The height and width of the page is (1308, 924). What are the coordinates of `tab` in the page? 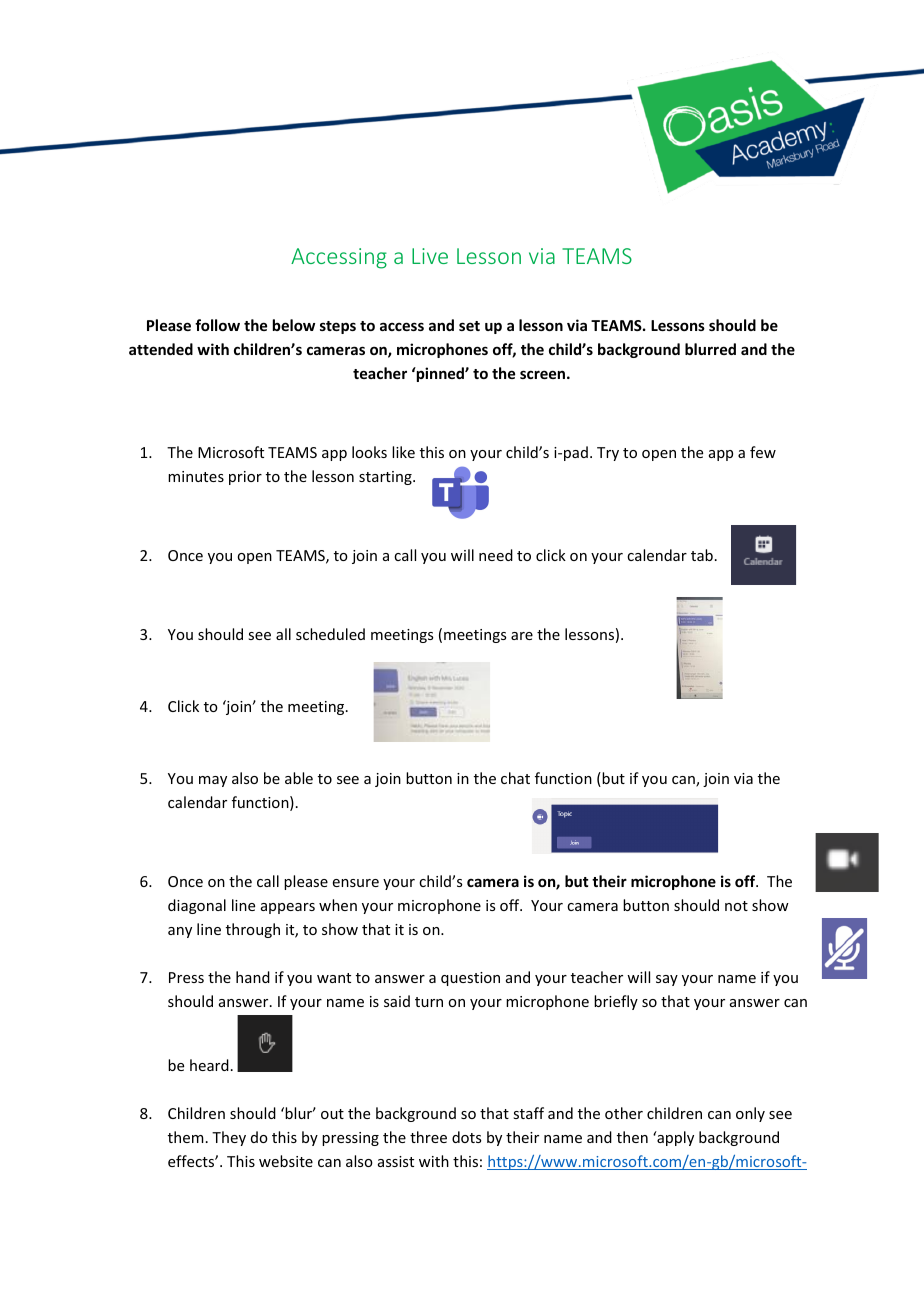 It's located at (702, 555).
